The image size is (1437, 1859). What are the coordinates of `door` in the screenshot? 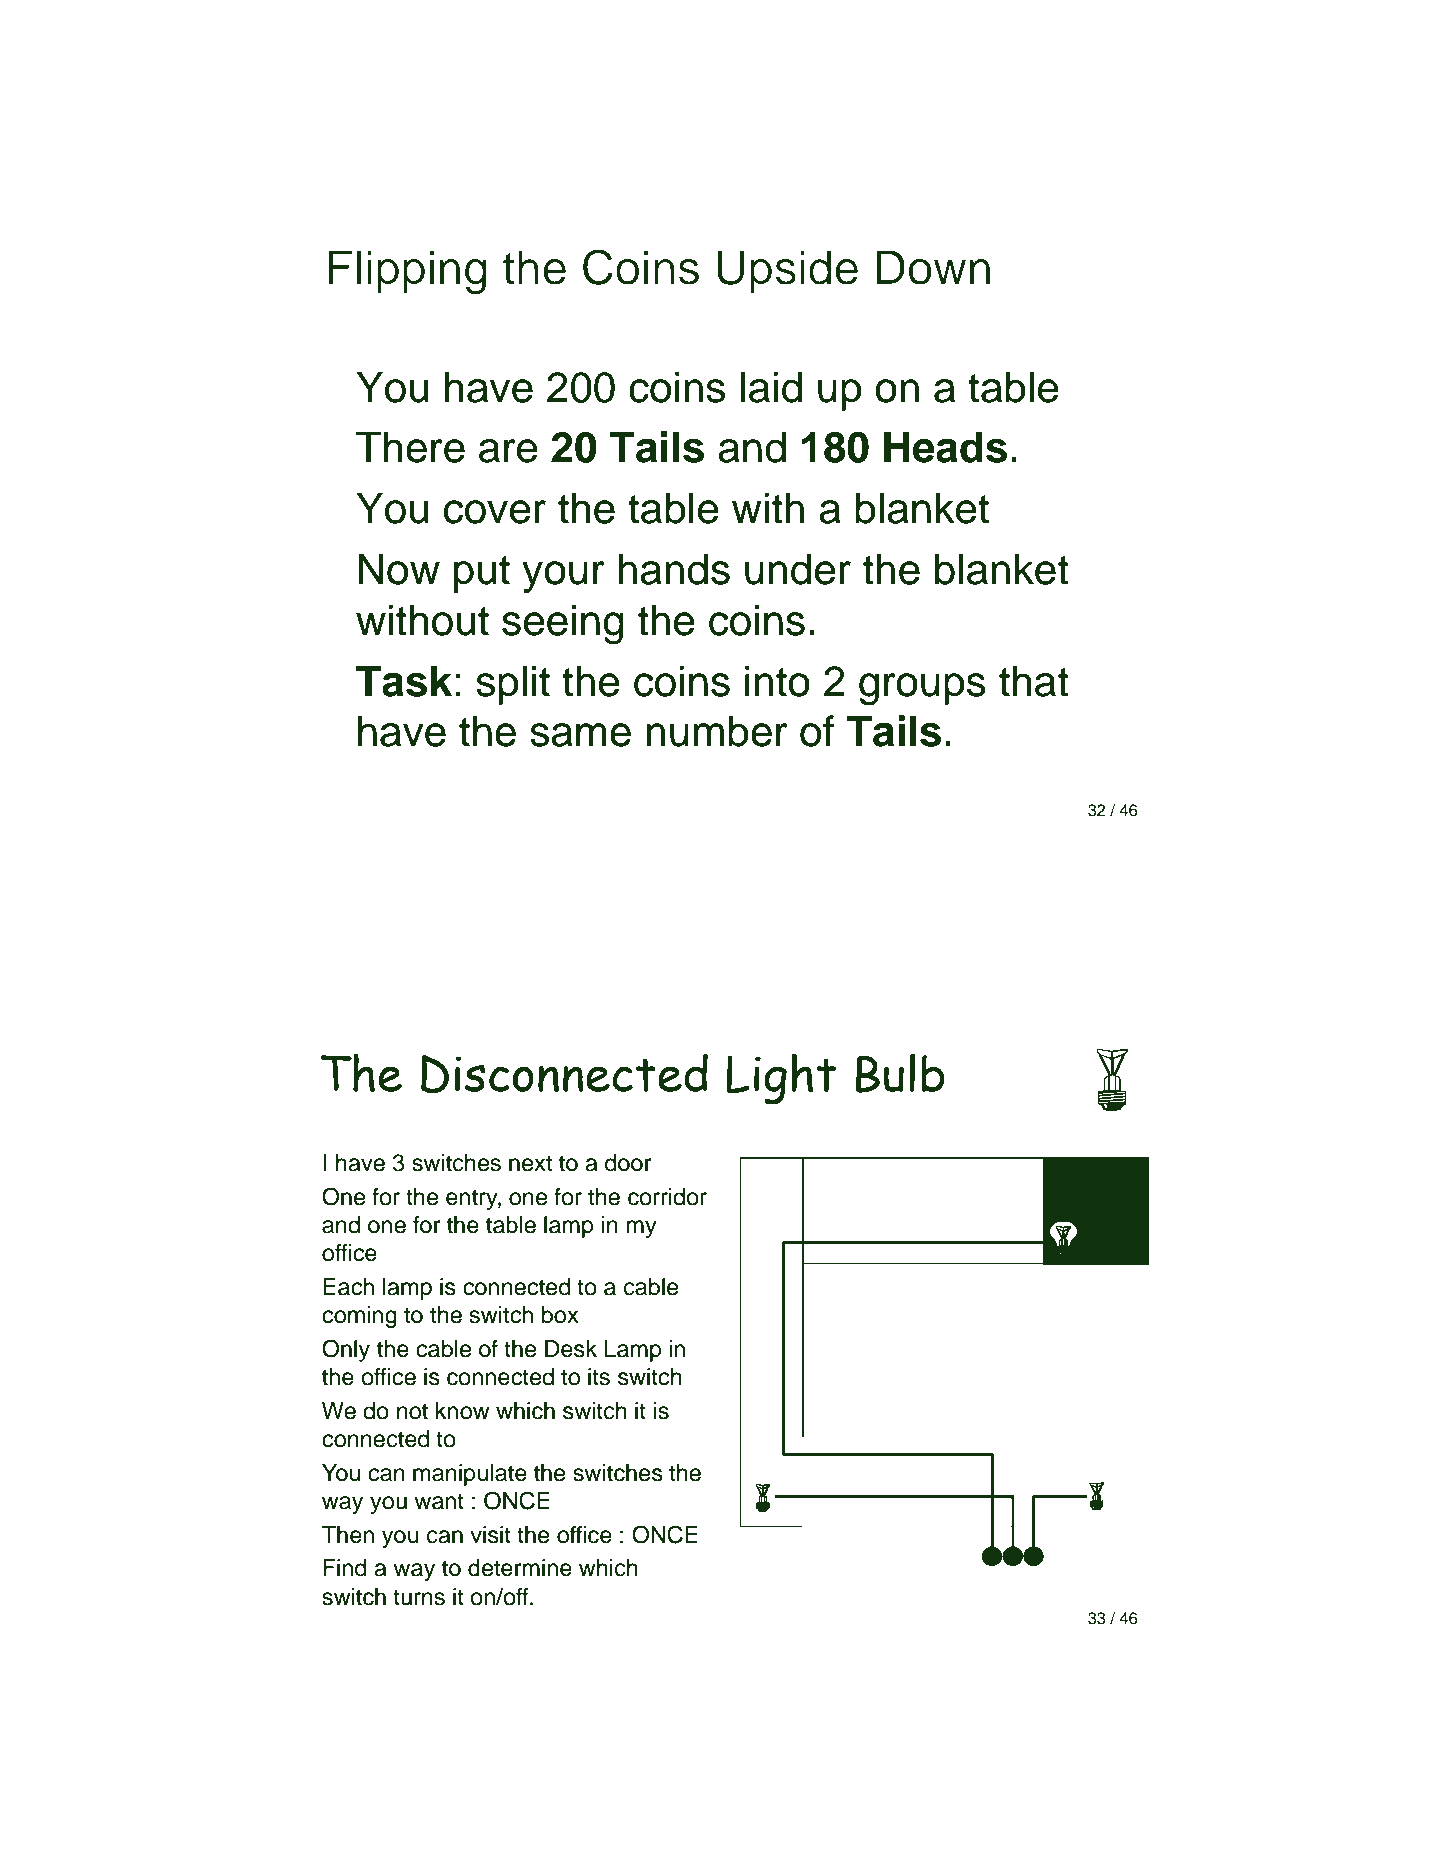 It's located at (628, 1163).
